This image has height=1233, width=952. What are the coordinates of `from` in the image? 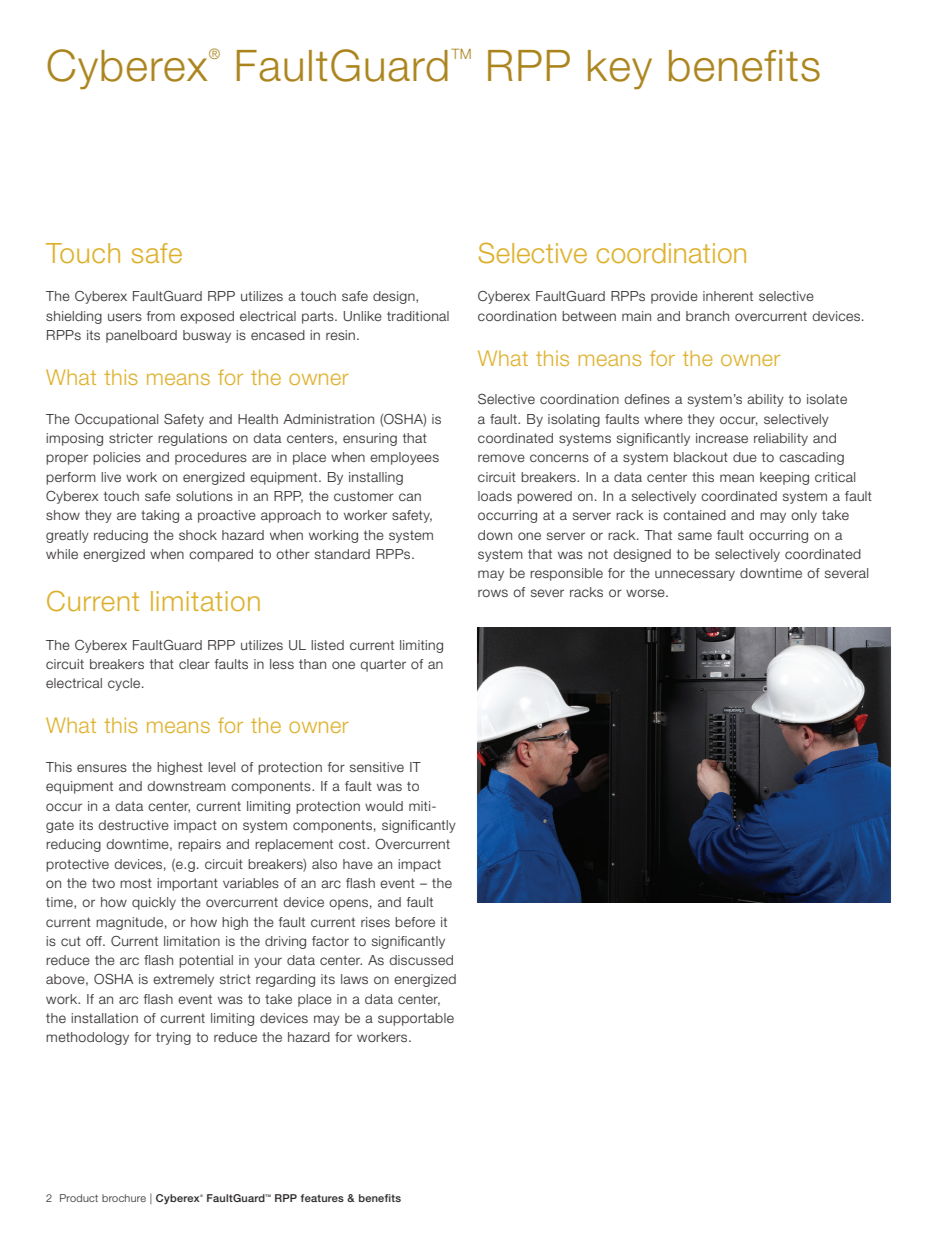 It's located at (161, 316).
